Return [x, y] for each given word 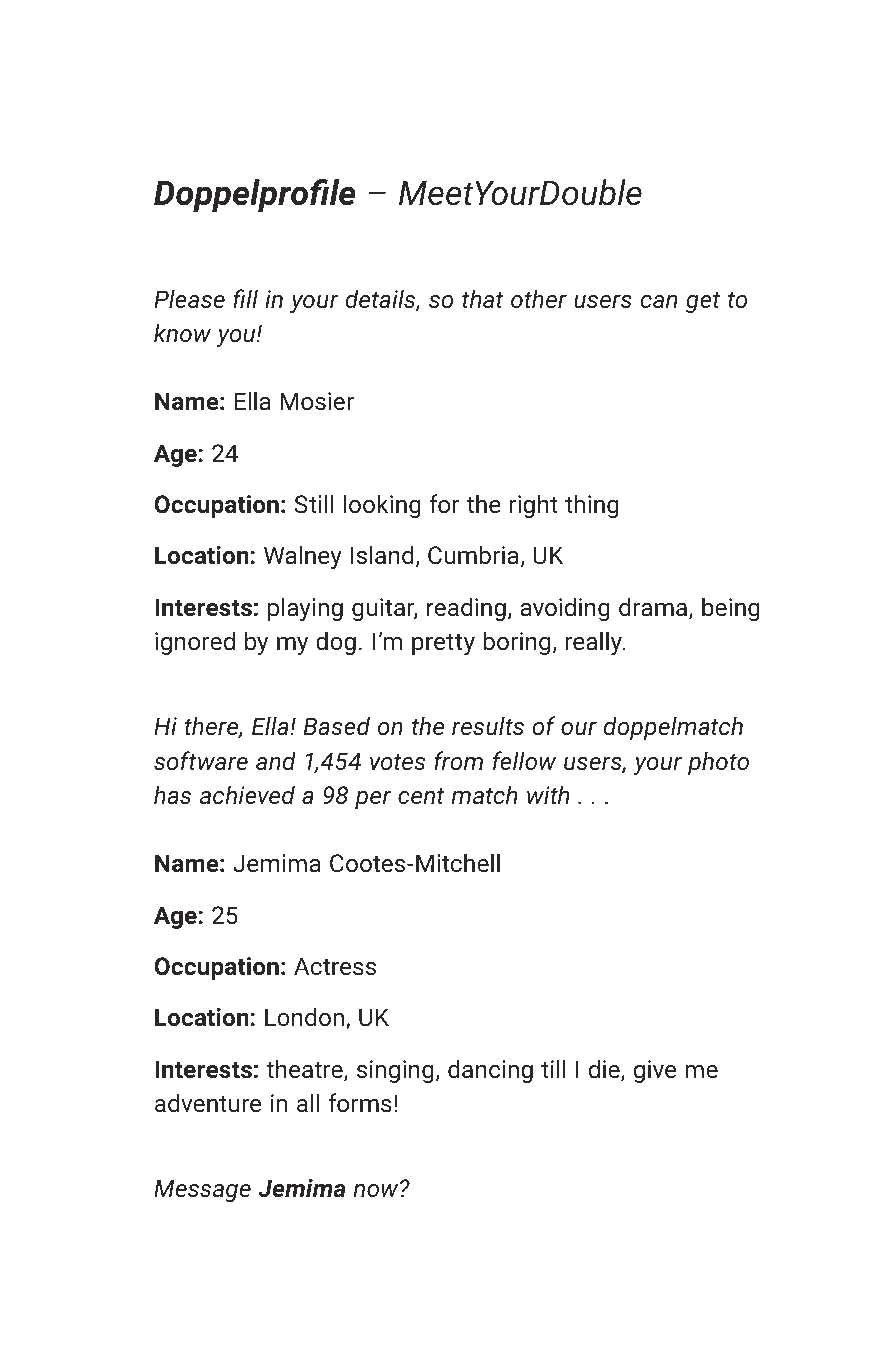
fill [245, 298]
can [658, 301]
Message [202, 1190]
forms [360, 1102]
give [655, 1071]
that [483, 298]
